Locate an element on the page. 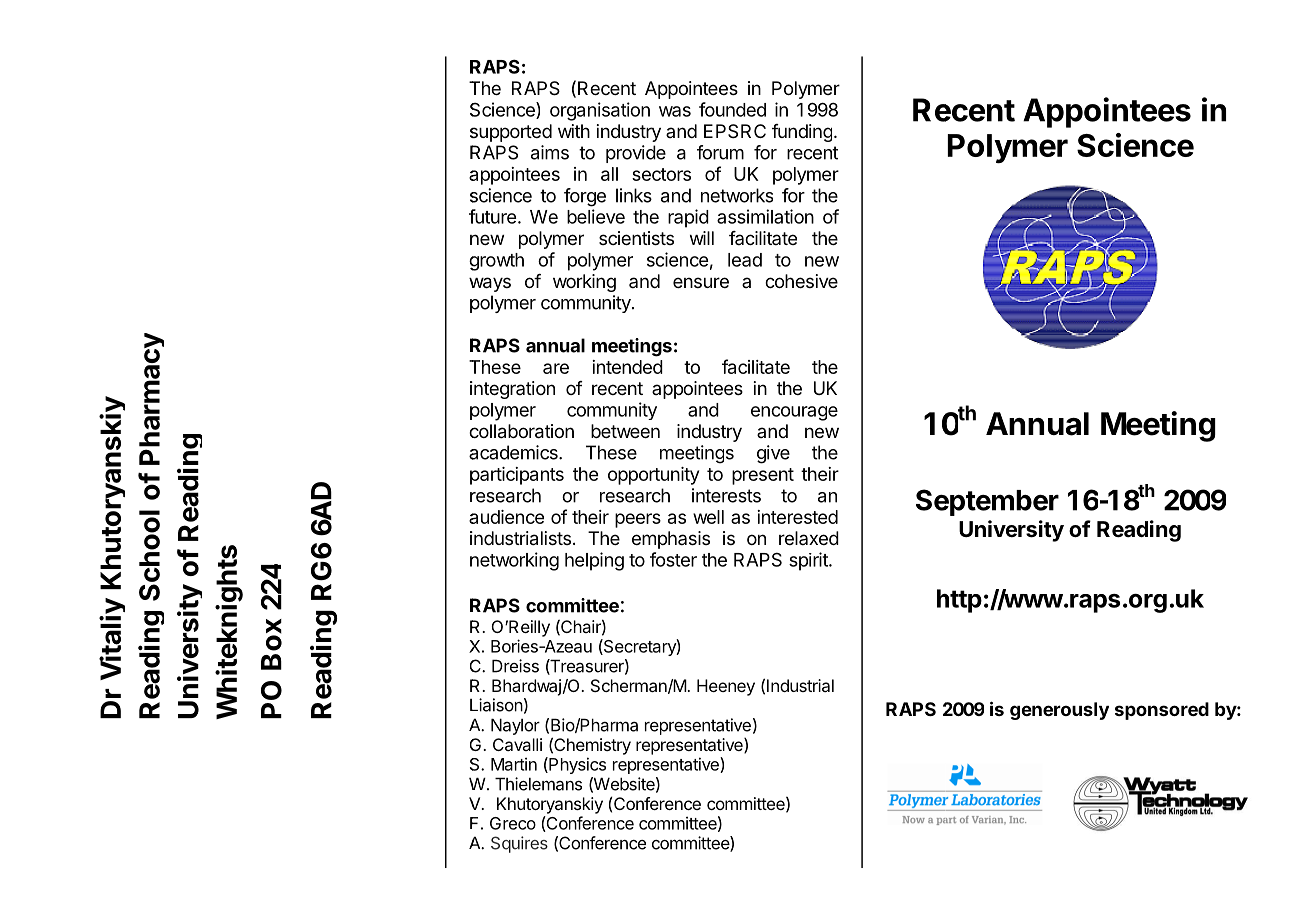 Image resolution: width=1308 pixels, height=924 pixels. Squires is located at coordinates (519, 844).
